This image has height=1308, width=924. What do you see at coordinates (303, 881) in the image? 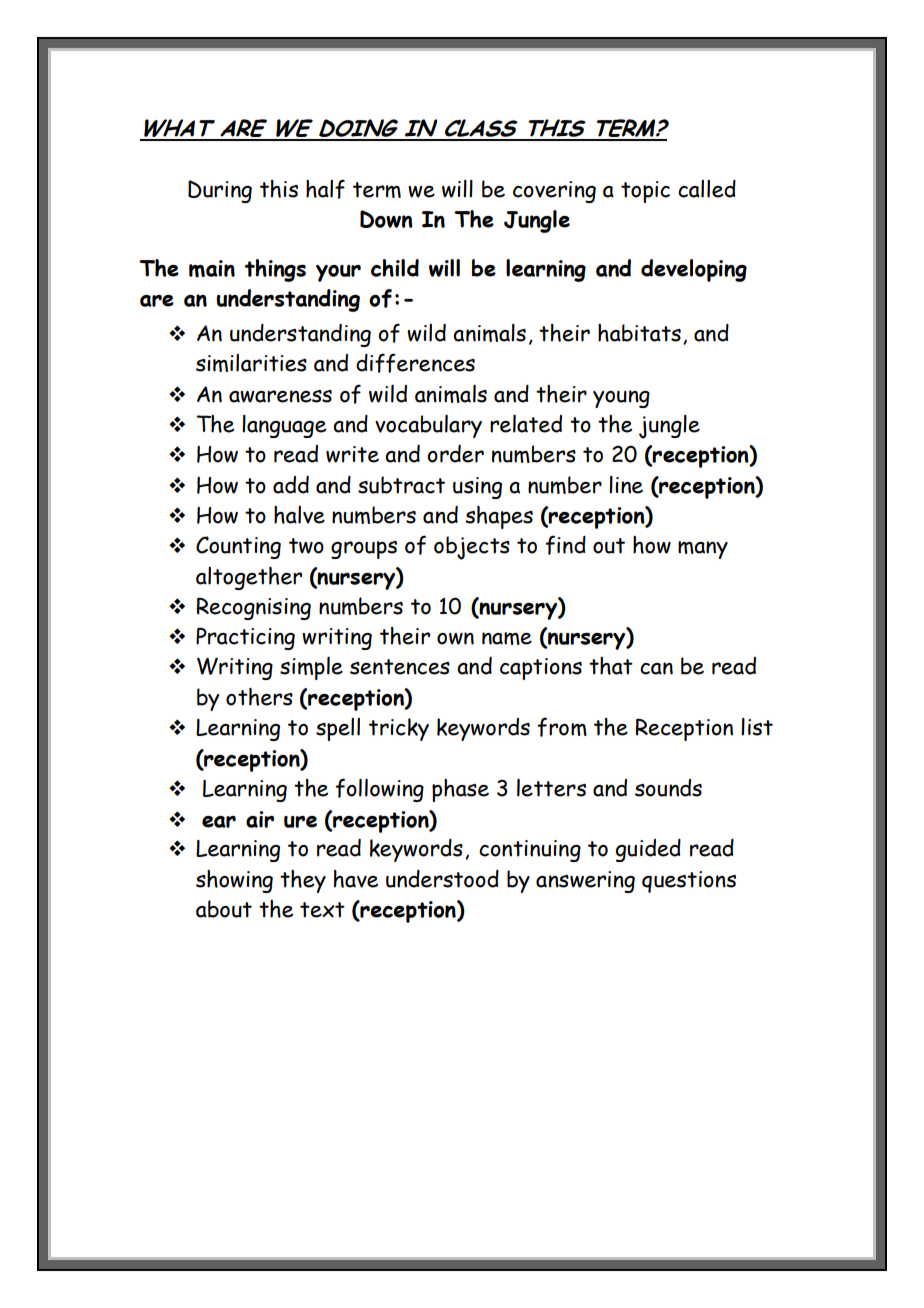
I see `they` at bounding box center [303, 881].
